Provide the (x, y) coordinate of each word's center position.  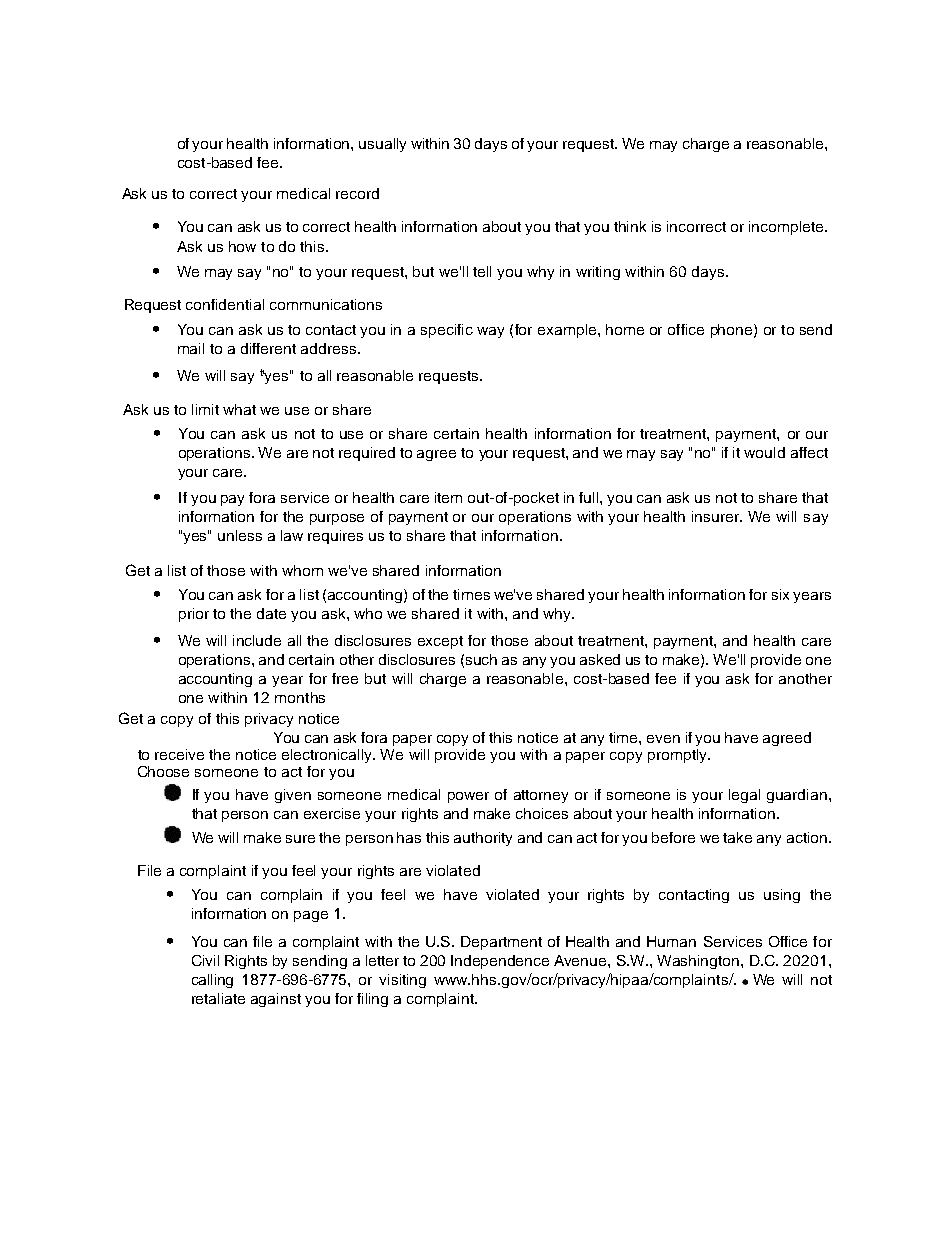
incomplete (787, 228)
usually (382, 145)
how (242, 246)
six (780, 594)
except (440, 642)
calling (212, 981)
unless (240, 535)
